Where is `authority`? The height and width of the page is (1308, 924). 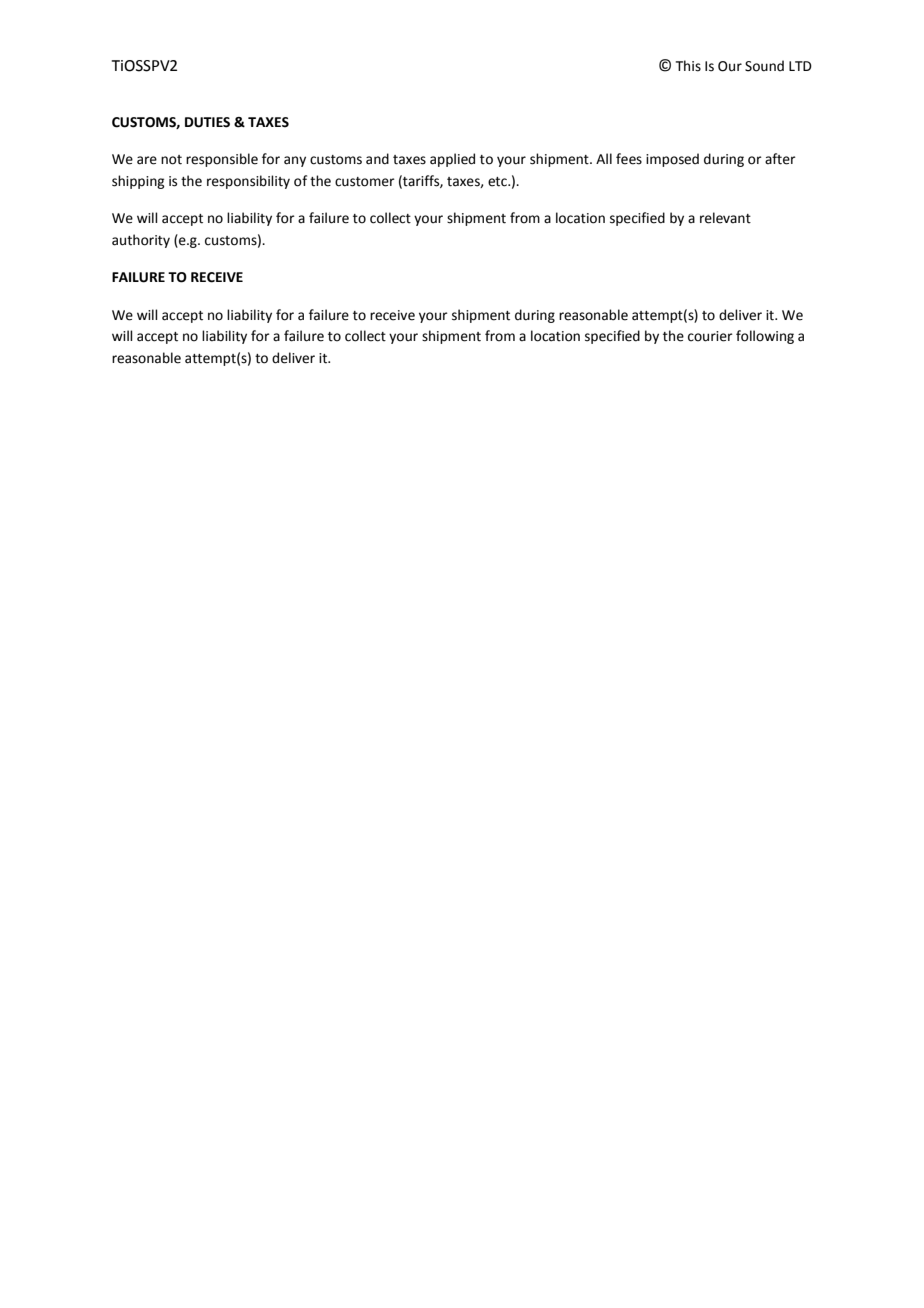 authority is located at coordinates (141, 241).
